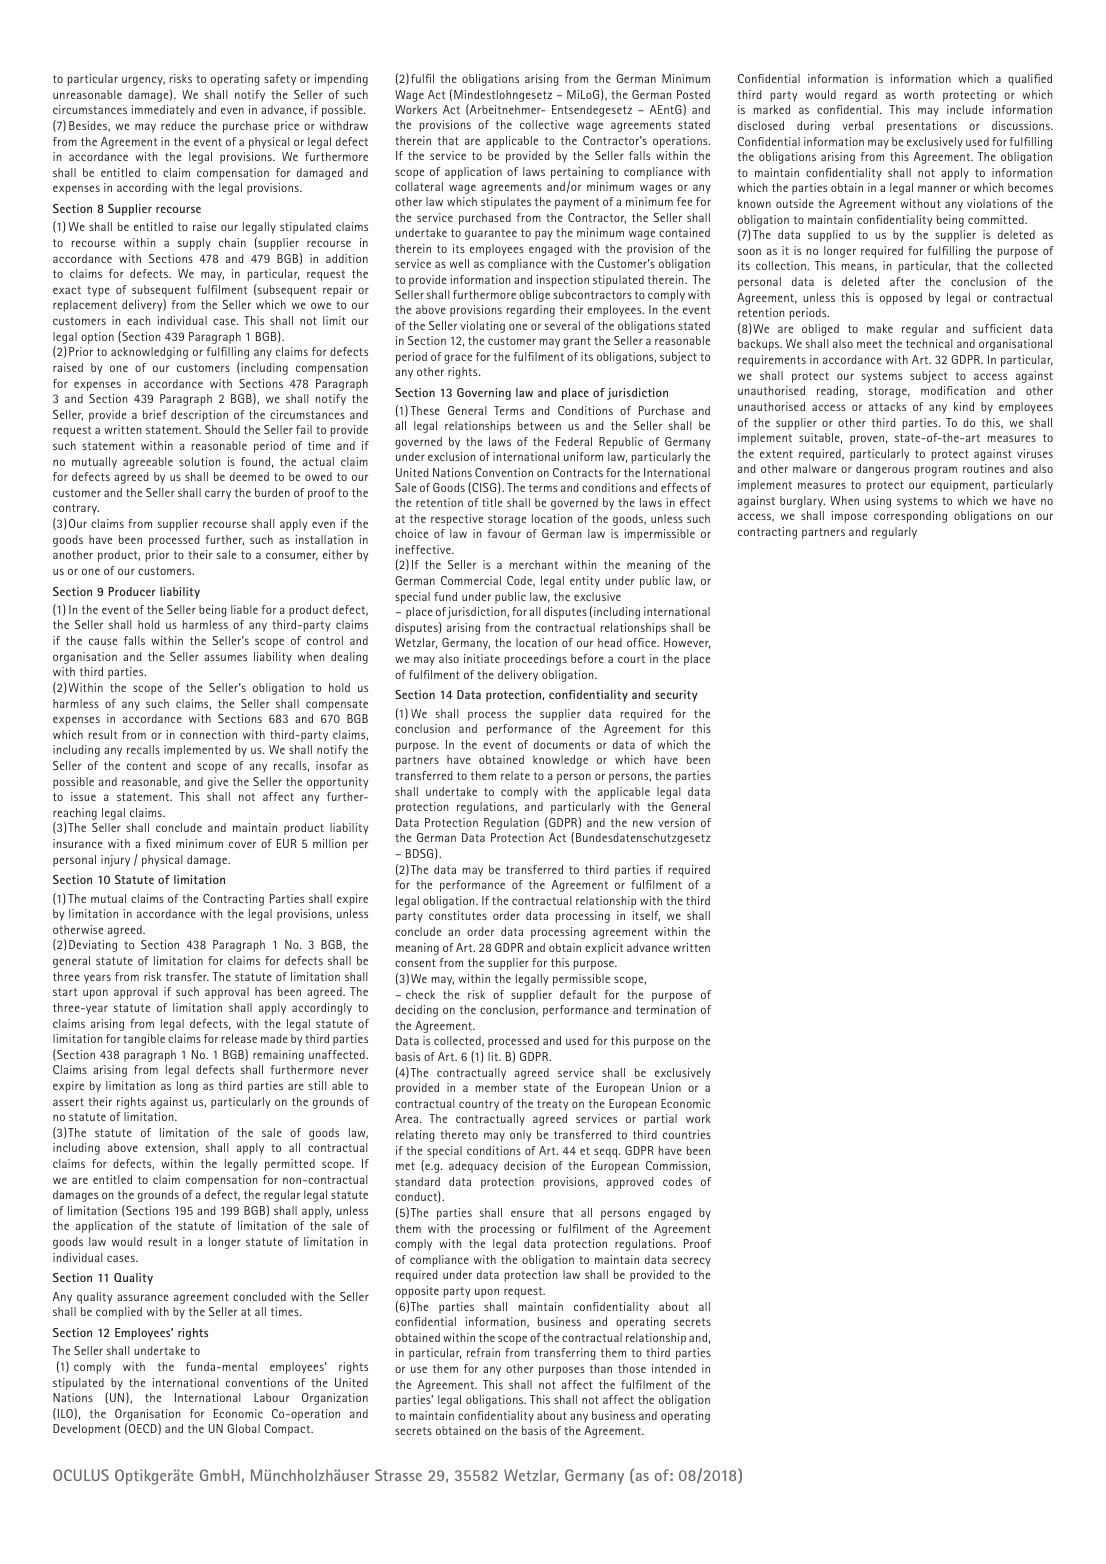  Describe the element at coordinates (132, 591) in the screenshot. I see `Producer` at that location.
